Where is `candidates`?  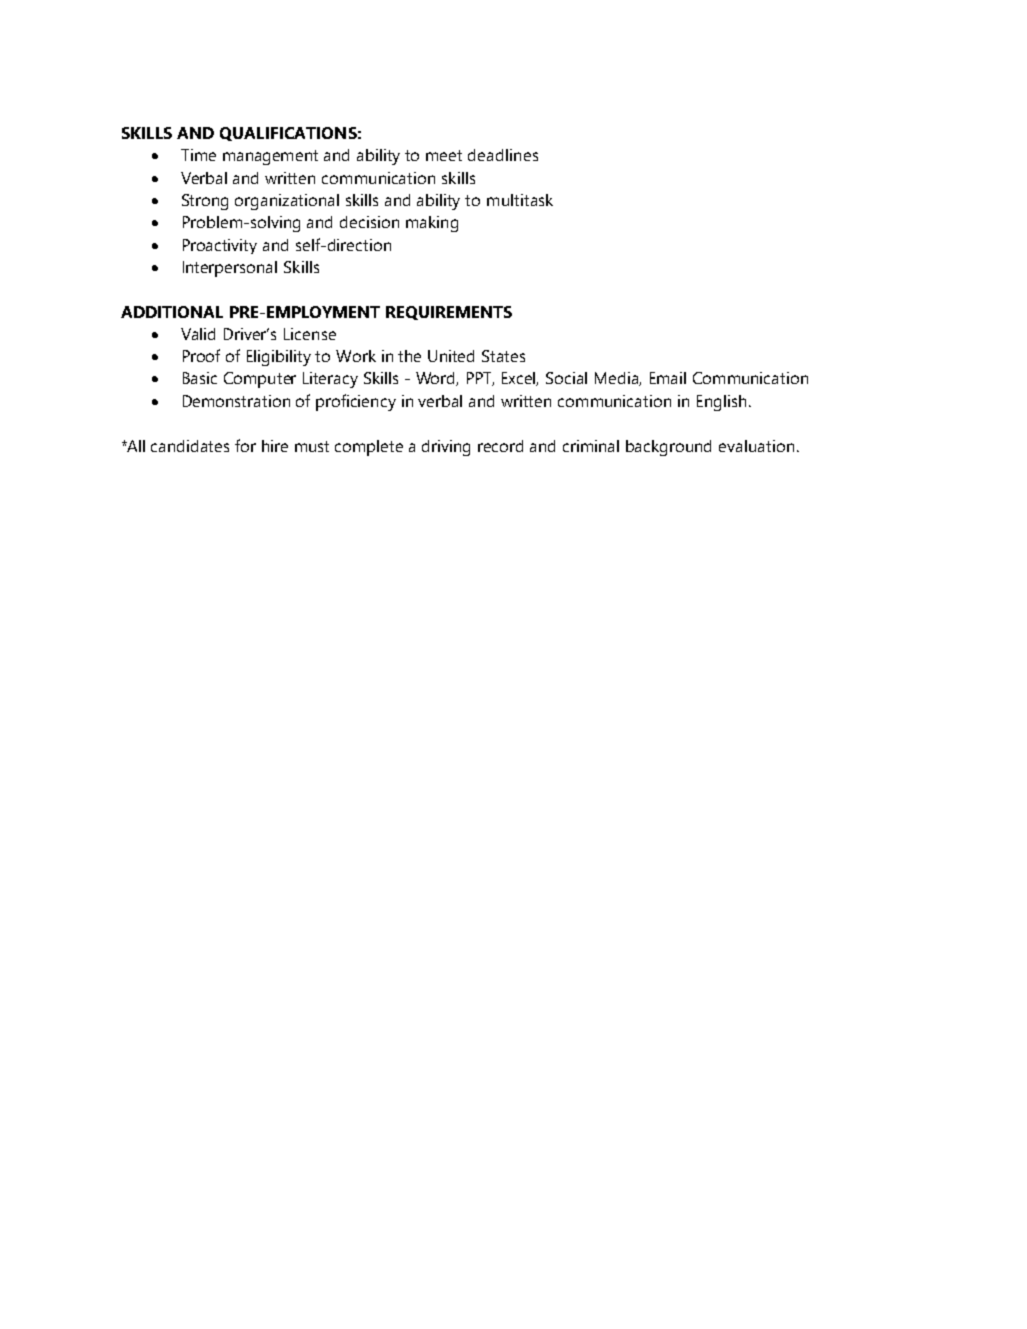
candidates is located at coordinates (190, 446).
